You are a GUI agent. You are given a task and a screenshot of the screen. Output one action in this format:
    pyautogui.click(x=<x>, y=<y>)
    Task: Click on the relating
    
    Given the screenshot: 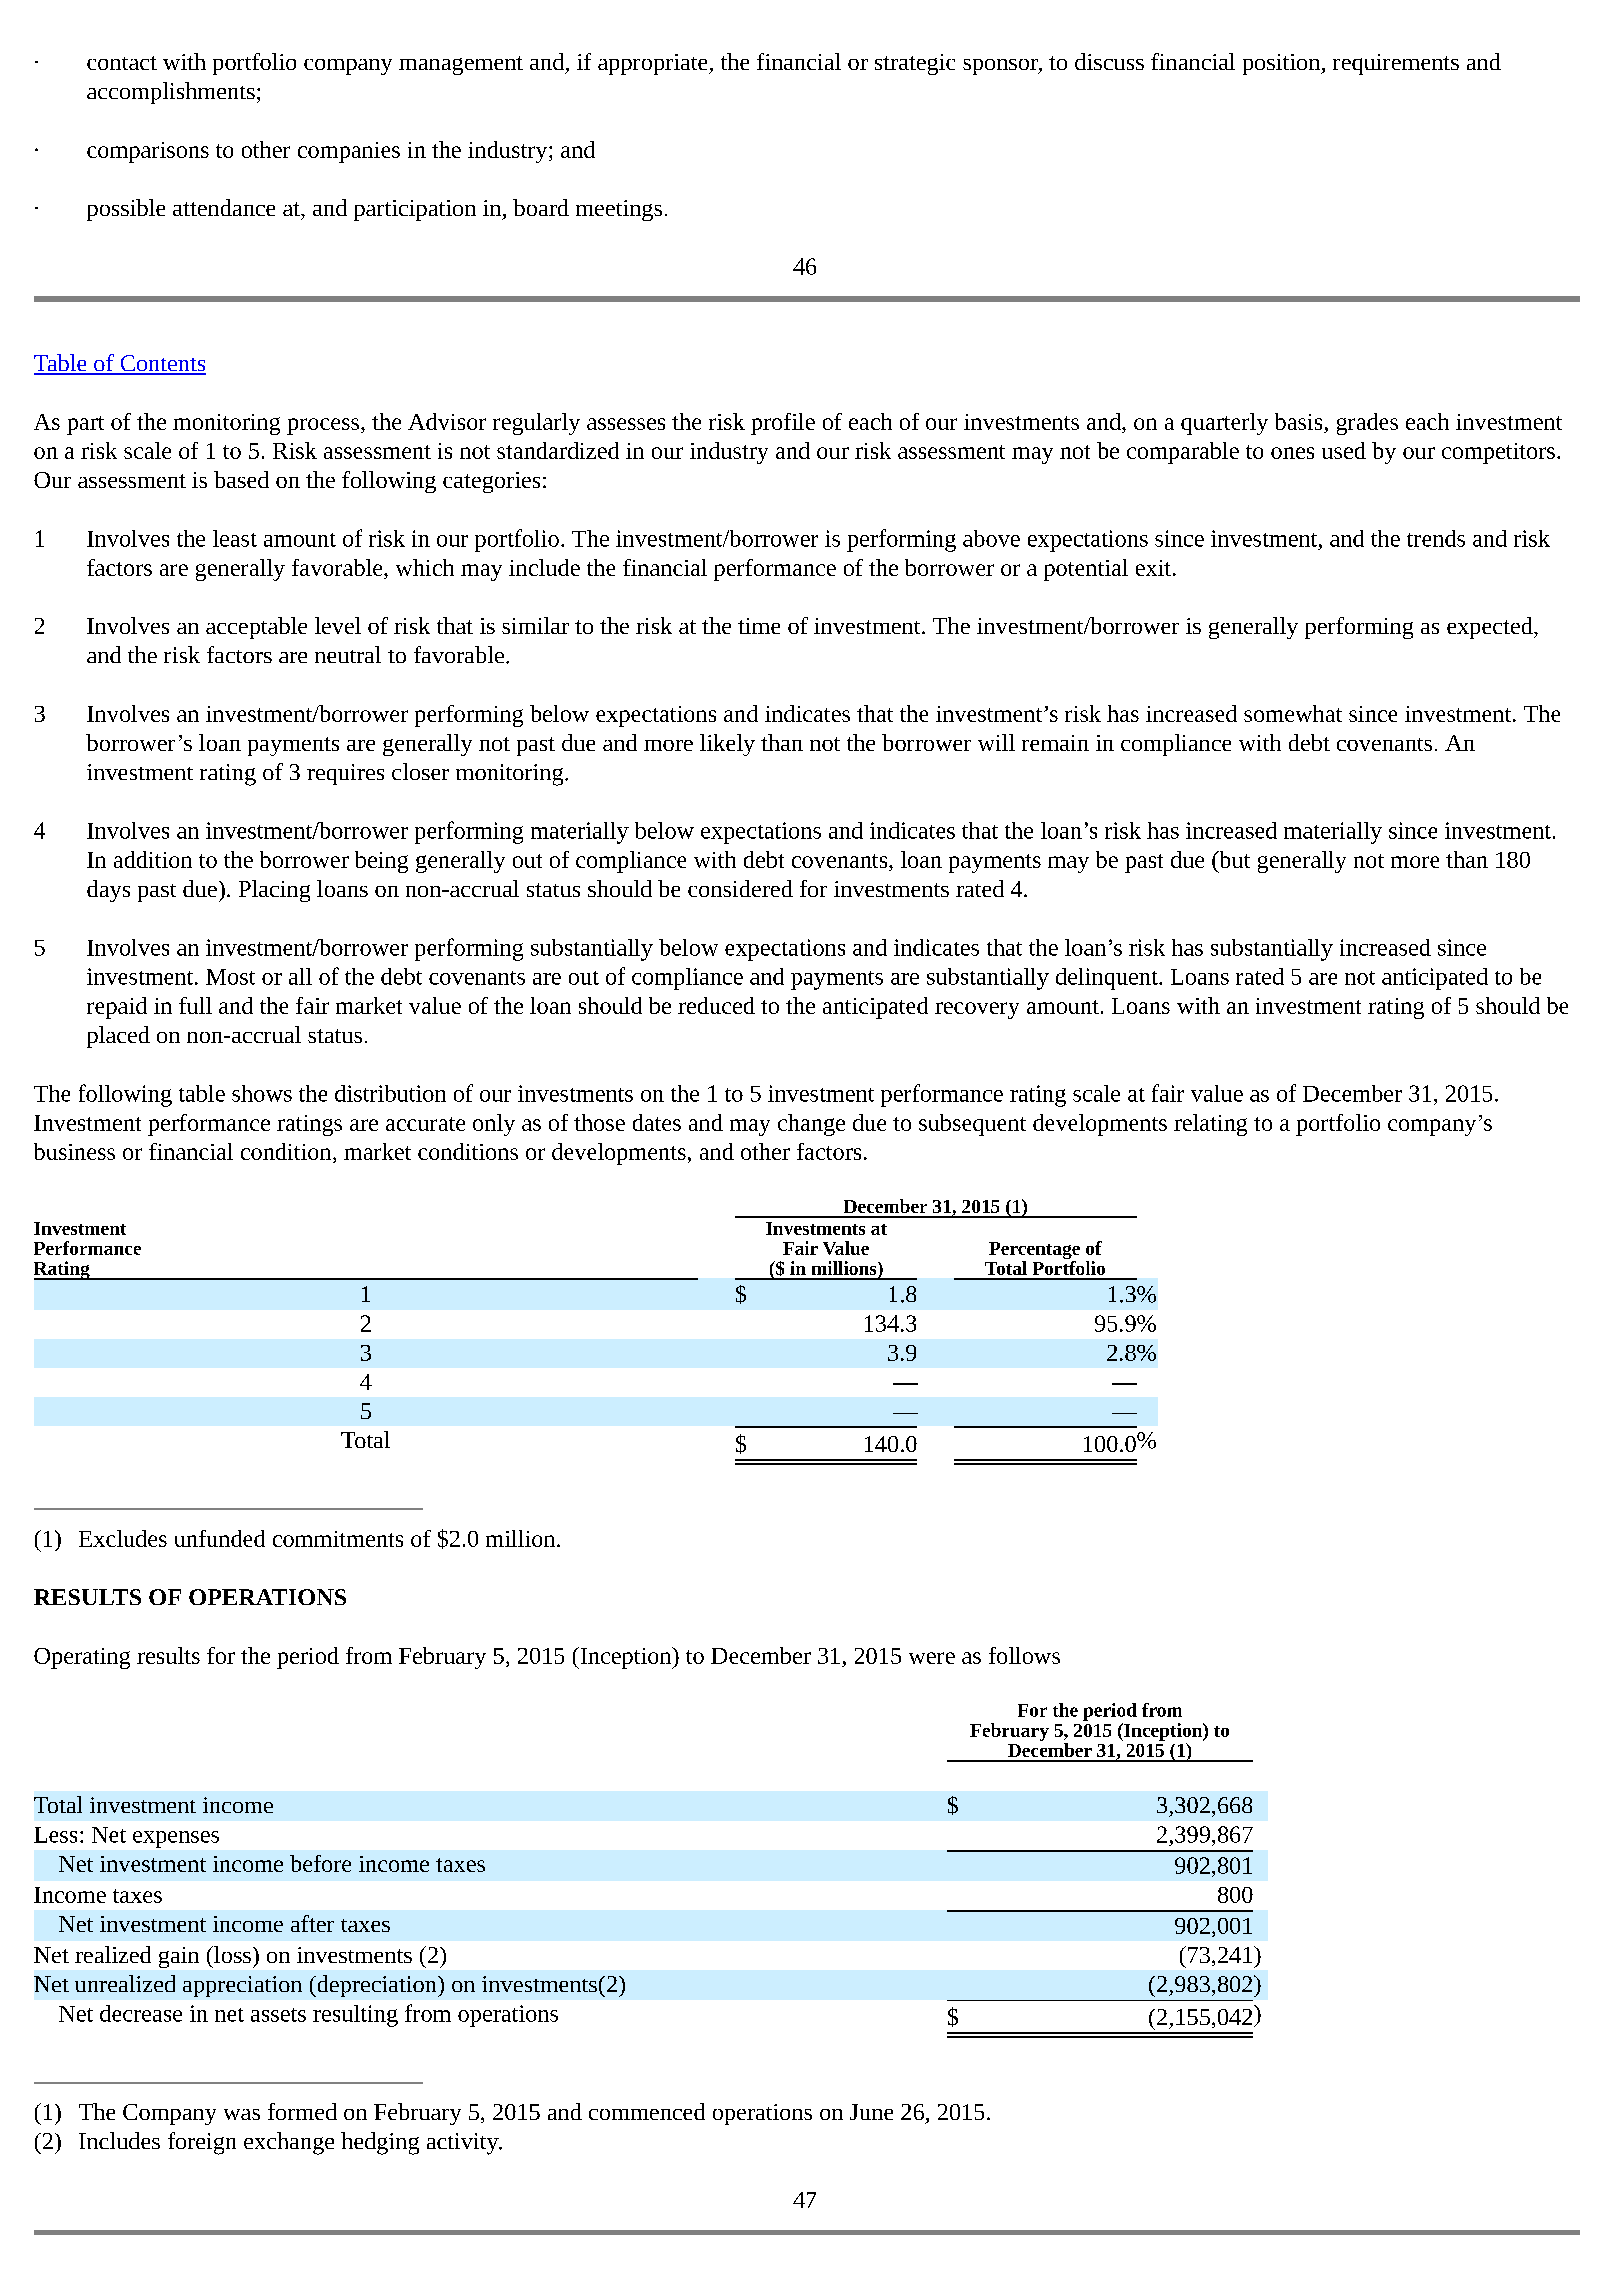 What is the action you would take?
    pyautogui.click(x=1210, y=1125)
